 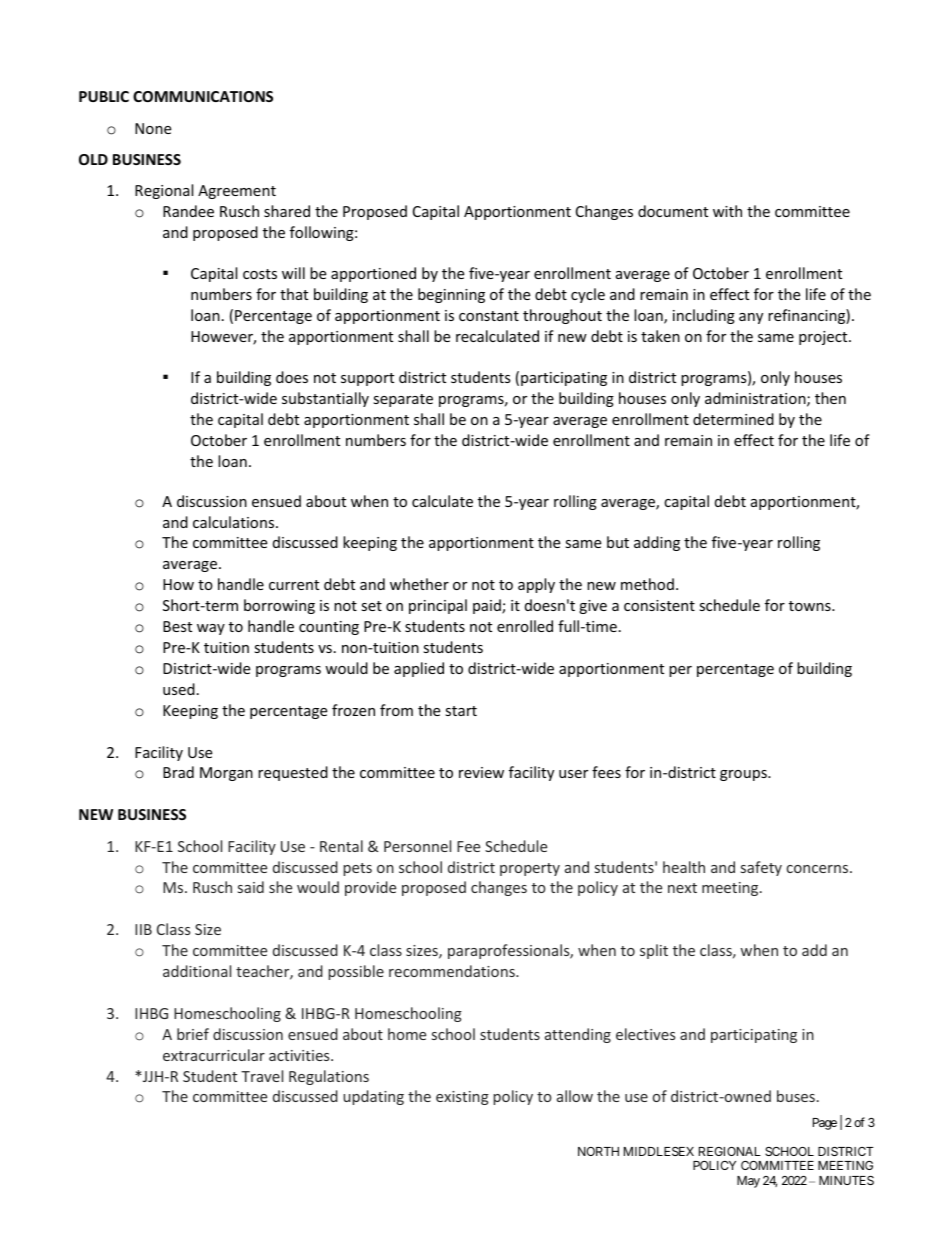 I want to click on None, so click(x=153, y=128).
